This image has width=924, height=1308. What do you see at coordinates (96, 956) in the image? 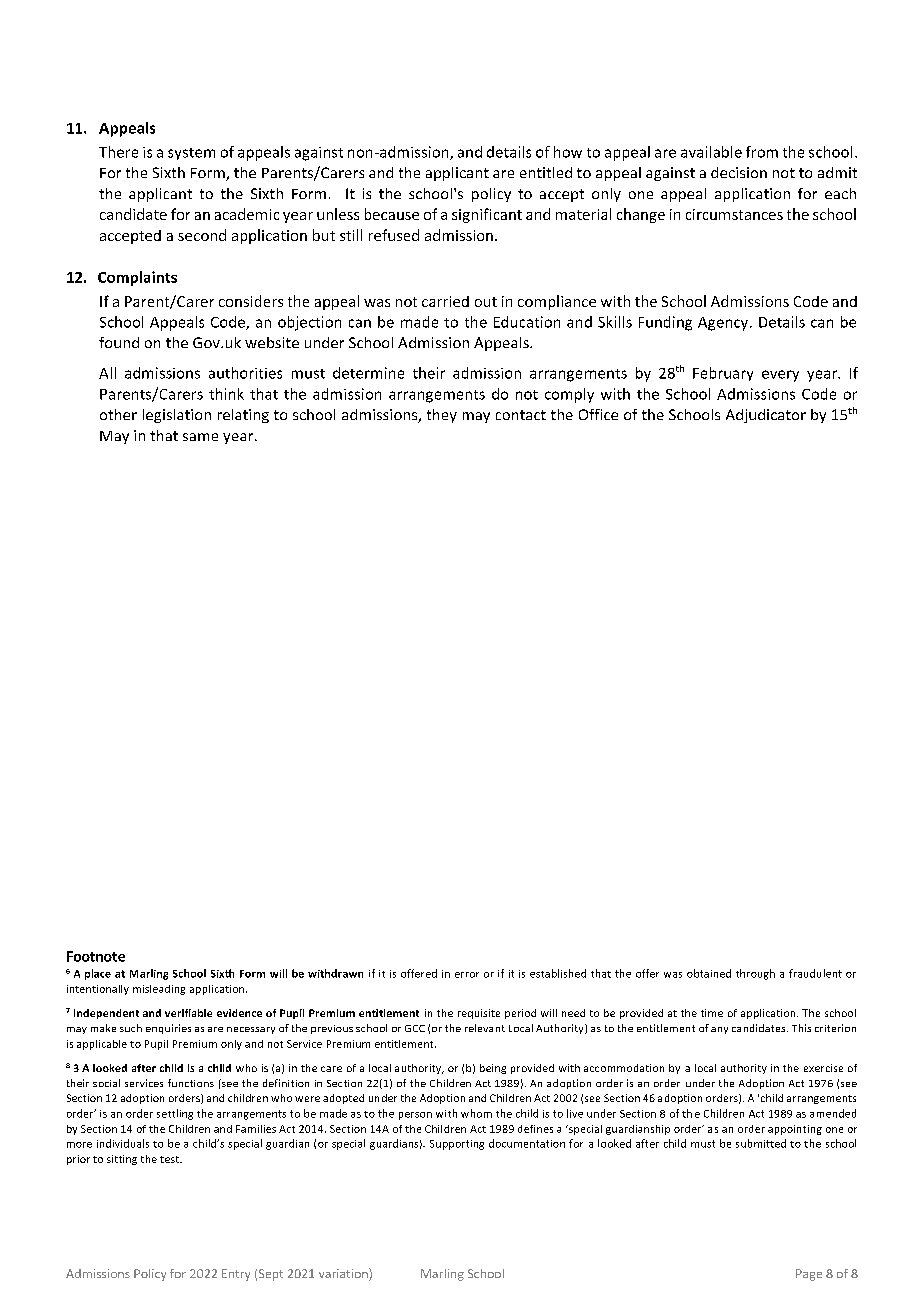
I see `Footnote` at bounding box center [96, 956].
